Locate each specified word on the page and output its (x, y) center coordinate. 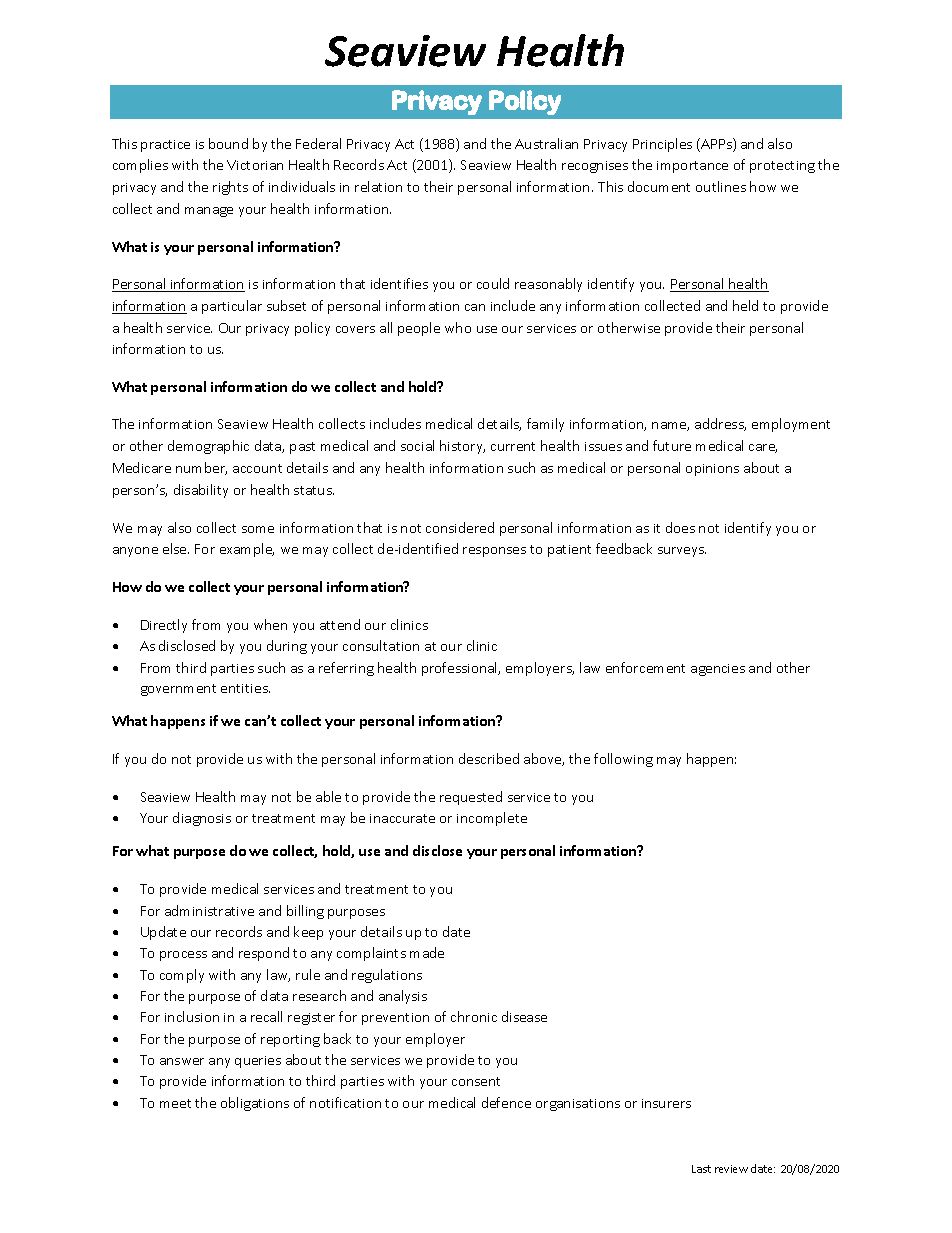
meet (175, 1103)
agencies (718, 670)
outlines (721, 186)
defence (506, 1102)
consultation (381, 645)
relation (378, 186)
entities (245, 688)
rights (230, 188)
